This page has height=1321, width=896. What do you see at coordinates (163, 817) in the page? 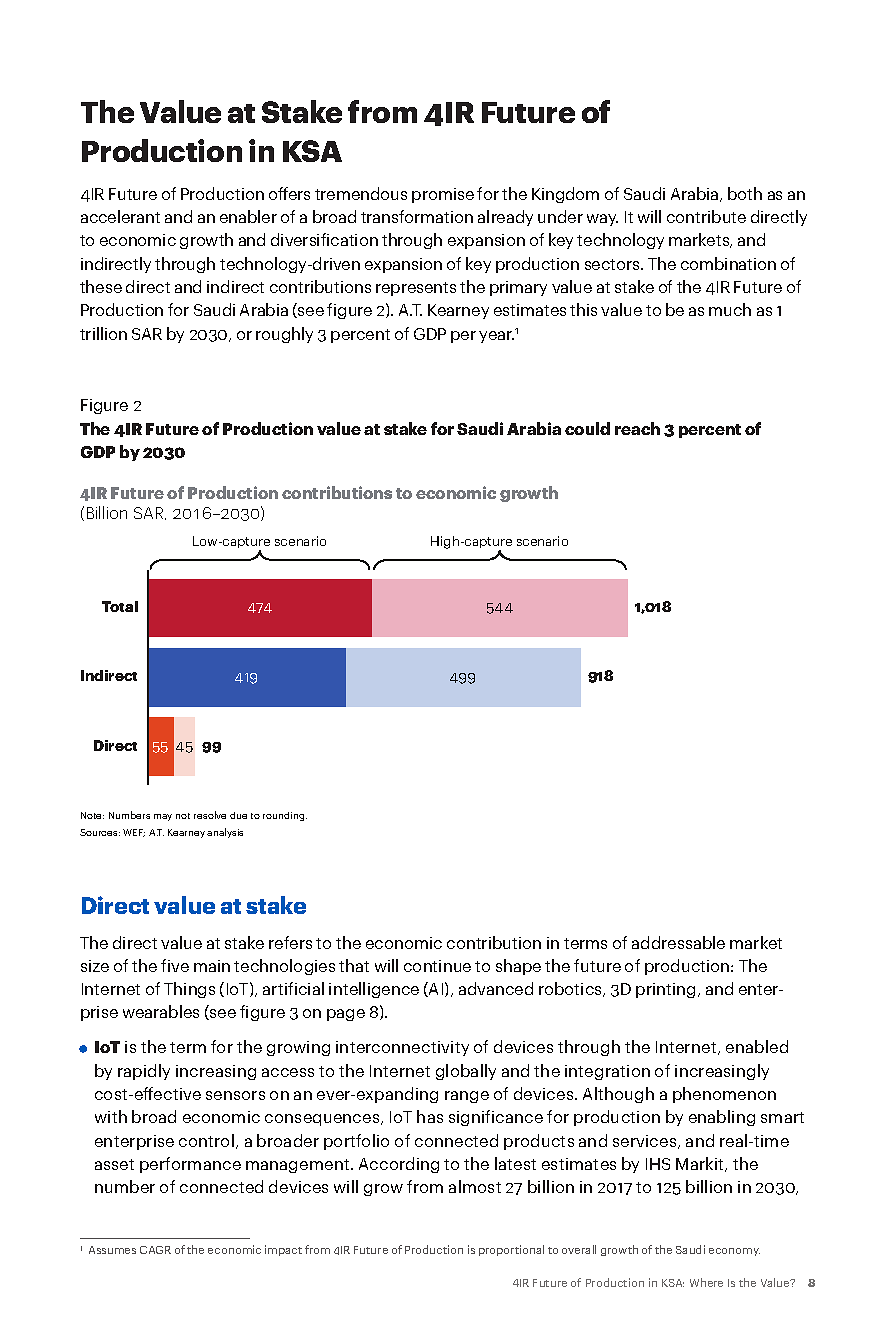
I see `may` at bounding box center [163, 817].
